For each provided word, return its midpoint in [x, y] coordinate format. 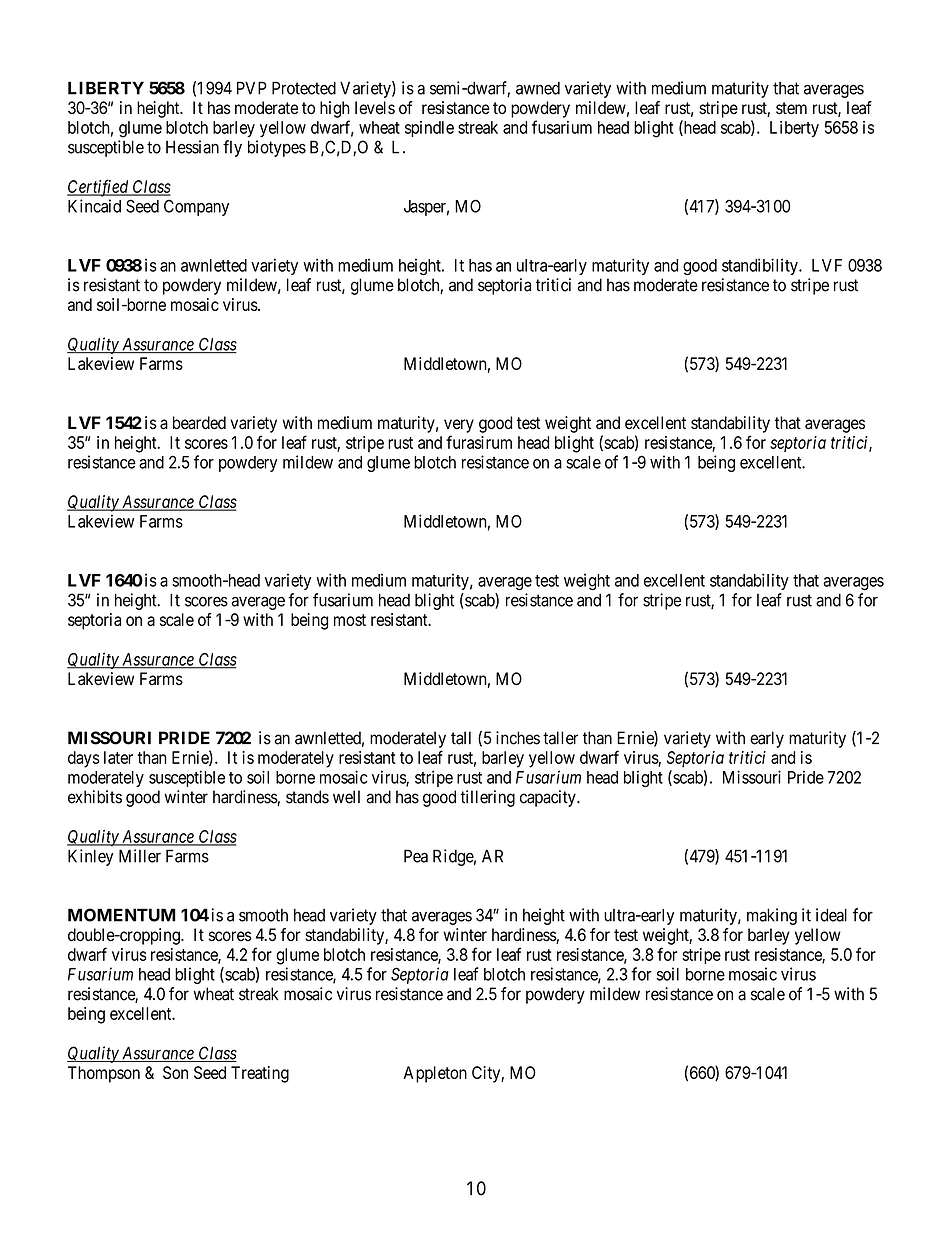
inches [518, 738]
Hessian [192, 147]
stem [791, 108]
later [118, 757]
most [350, 620]
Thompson [104, 1074]
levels [375, 108]
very [459, 426]
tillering [487, 798]
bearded [199, 423]
